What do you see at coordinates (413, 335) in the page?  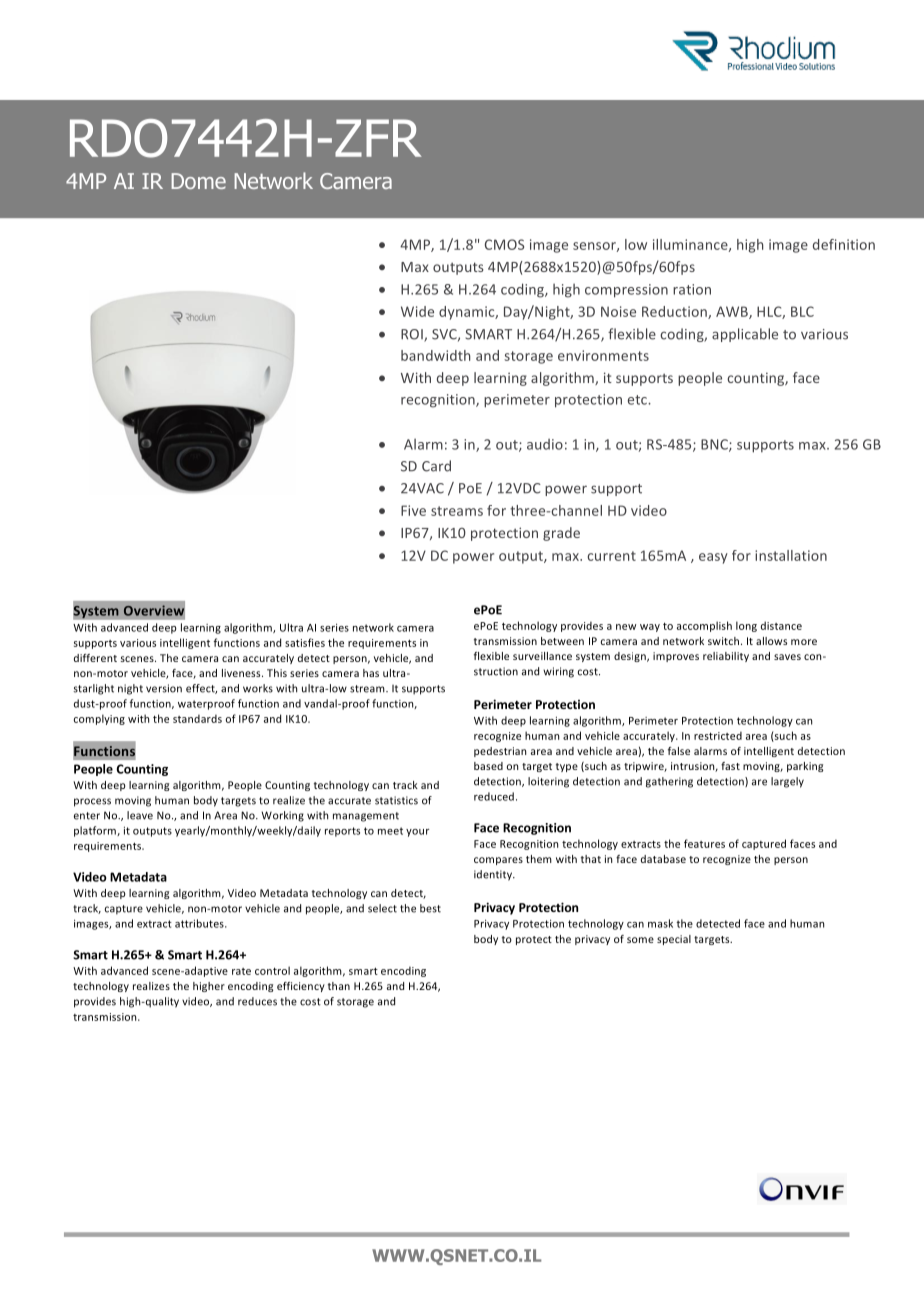 I see `ROI` at bounding box center [413, 335].
